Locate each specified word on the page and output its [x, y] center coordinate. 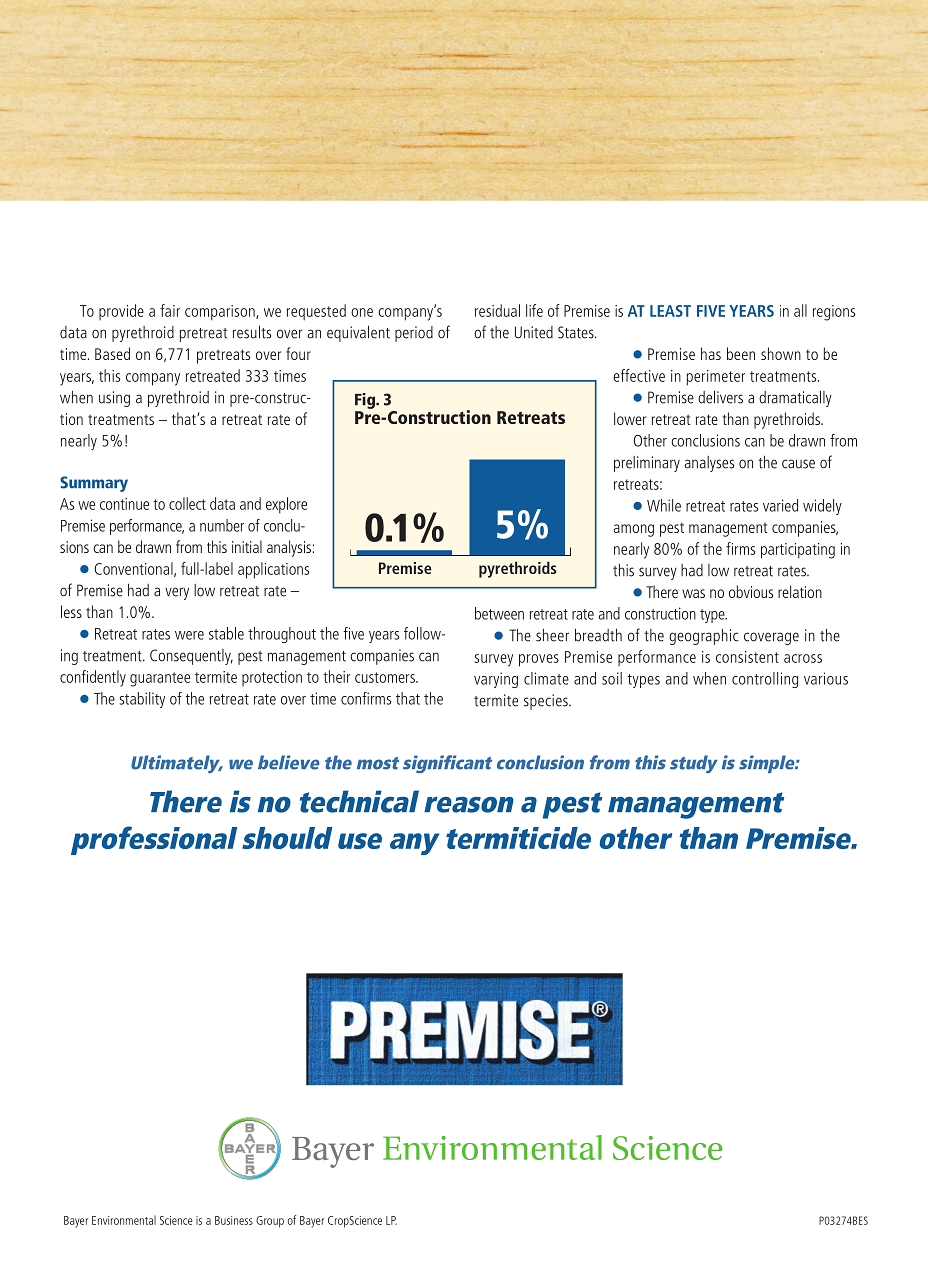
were [189, 635]
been [741, 353]
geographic [704, 637]
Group [270, 1222]
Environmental [124, 1220]
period [414, 334]
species [547, 702]
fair [170, 310]
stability [142, 700]
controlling [765, 680]
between [499, 613]
